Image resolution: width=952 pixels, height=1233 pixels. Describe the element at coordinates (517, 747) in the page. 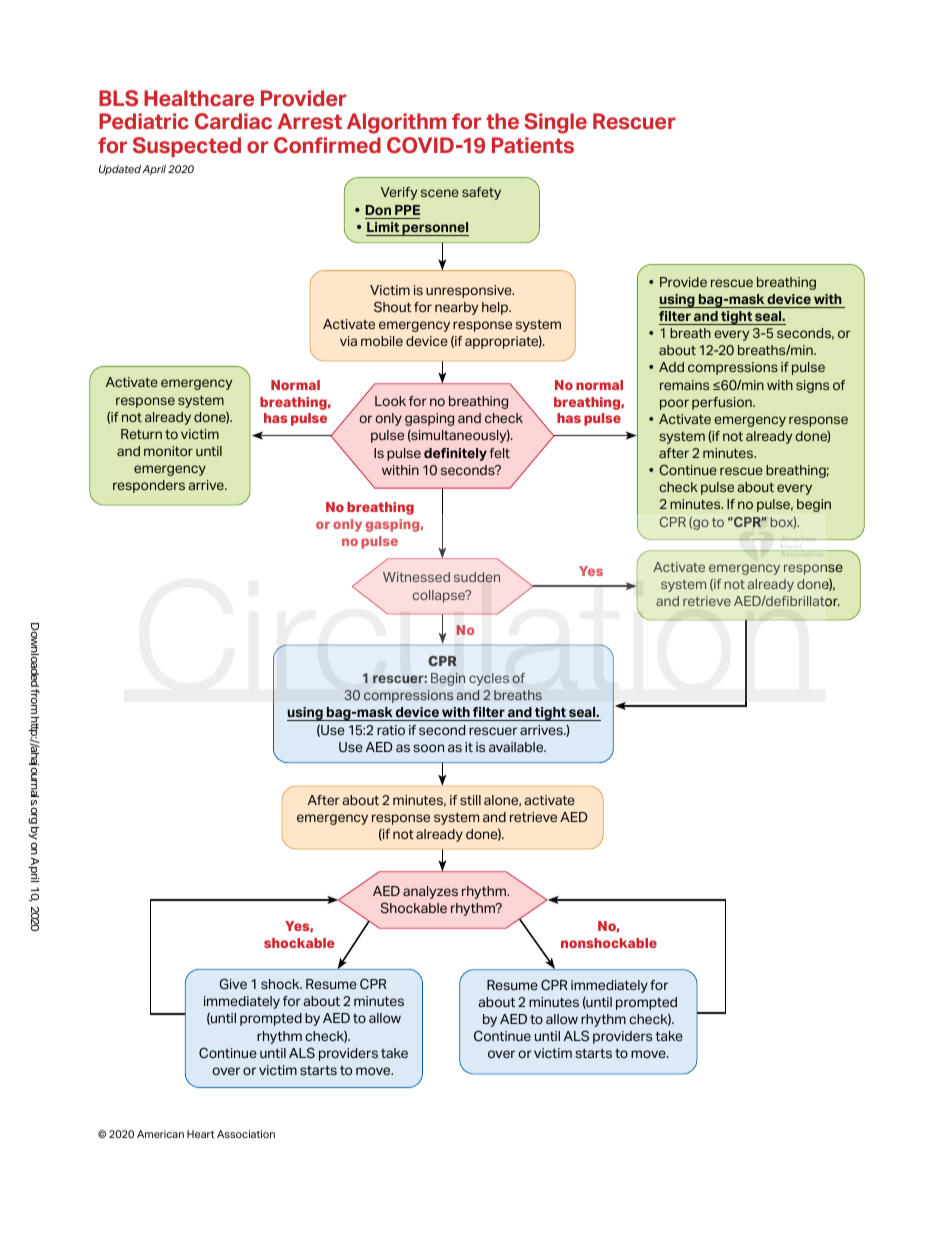

I see `available` at that location.
